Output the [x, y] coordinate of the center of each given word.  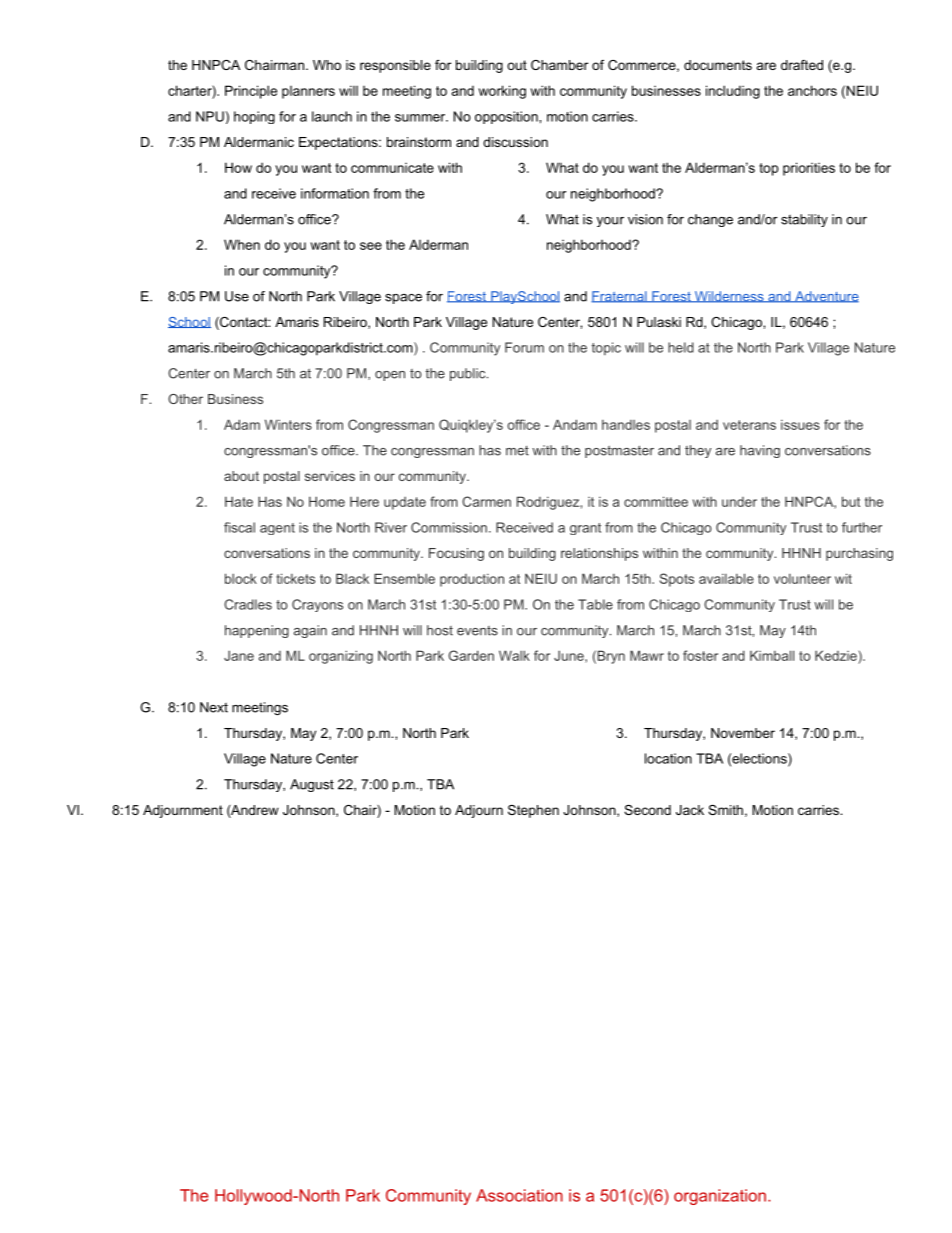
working [502, 92]
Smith [725, 810]
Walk [514, 655]
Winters [288, 424]
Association [519, 1195]
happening [257, 631]
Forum [524, 347]
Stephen [533, 811]
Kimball [772, 655]
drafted [802, 65]
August [312, 785]
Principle [251, 92]
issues [800, 425]
